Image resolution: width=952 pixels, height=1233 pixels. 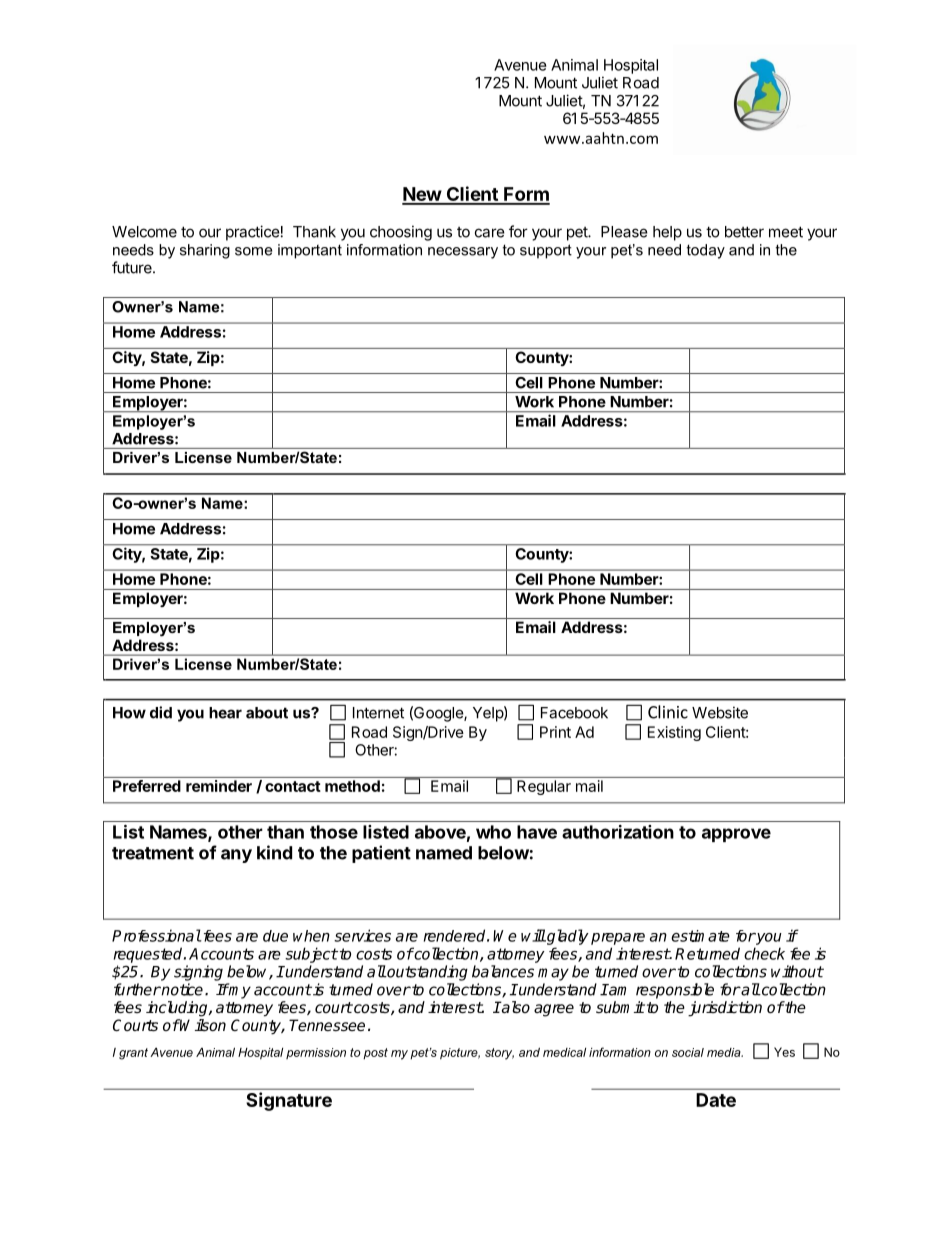 What do you see at coordinates (463, 253) in the screenshot?
I see `necessary` at bounding box center [463, 253].
